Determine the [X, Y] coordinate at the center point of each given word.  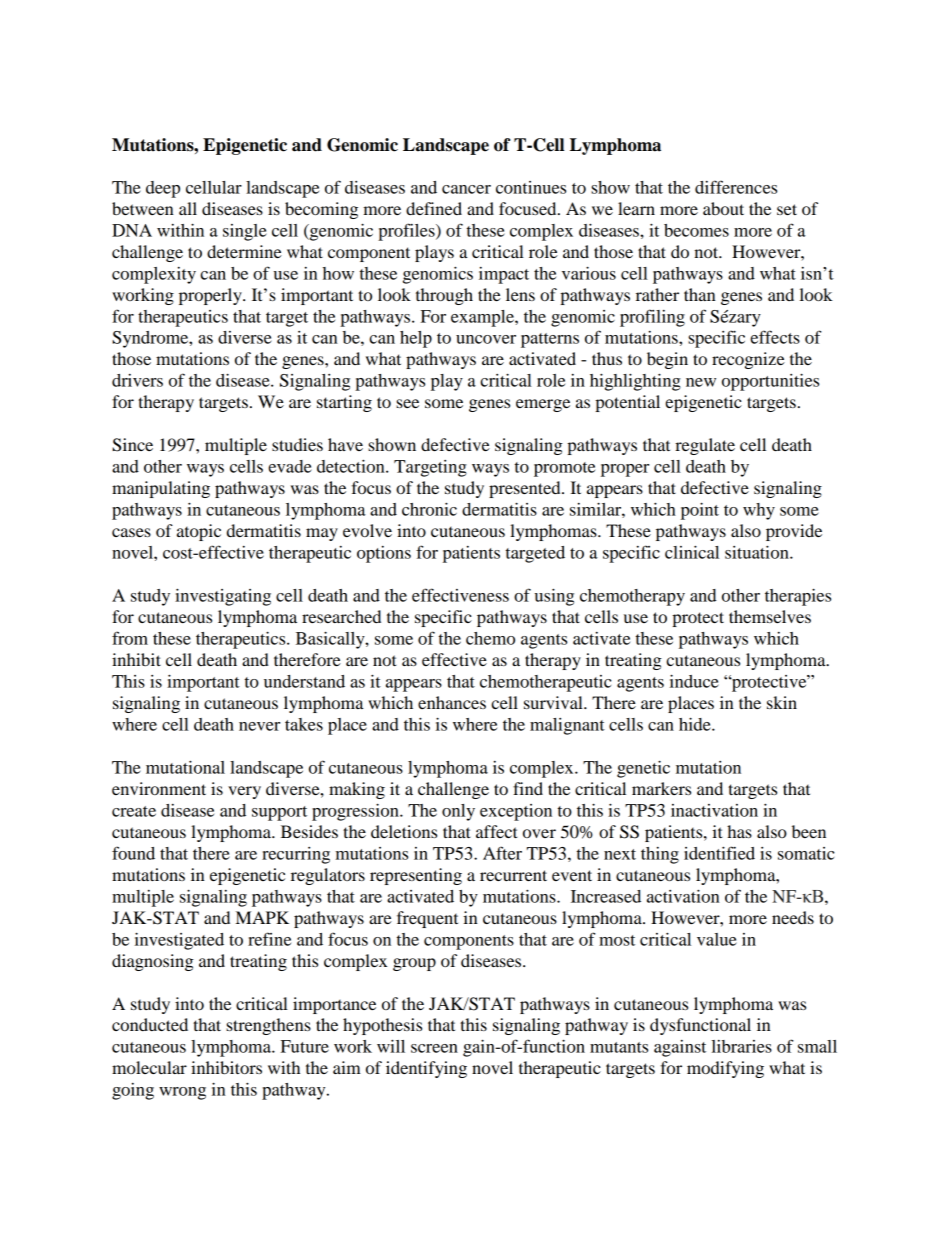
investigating [223, 597]
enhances [452, 702]
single [245, 232]
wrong [182, 1093]
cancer [466, 189]
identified [719, 853]
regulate [705, 446]
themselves [770, 616]
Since [132, 445]
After [502, 853]
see [407, 403]
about [723, 208]
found [133, 853]
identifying [426, 1069]
